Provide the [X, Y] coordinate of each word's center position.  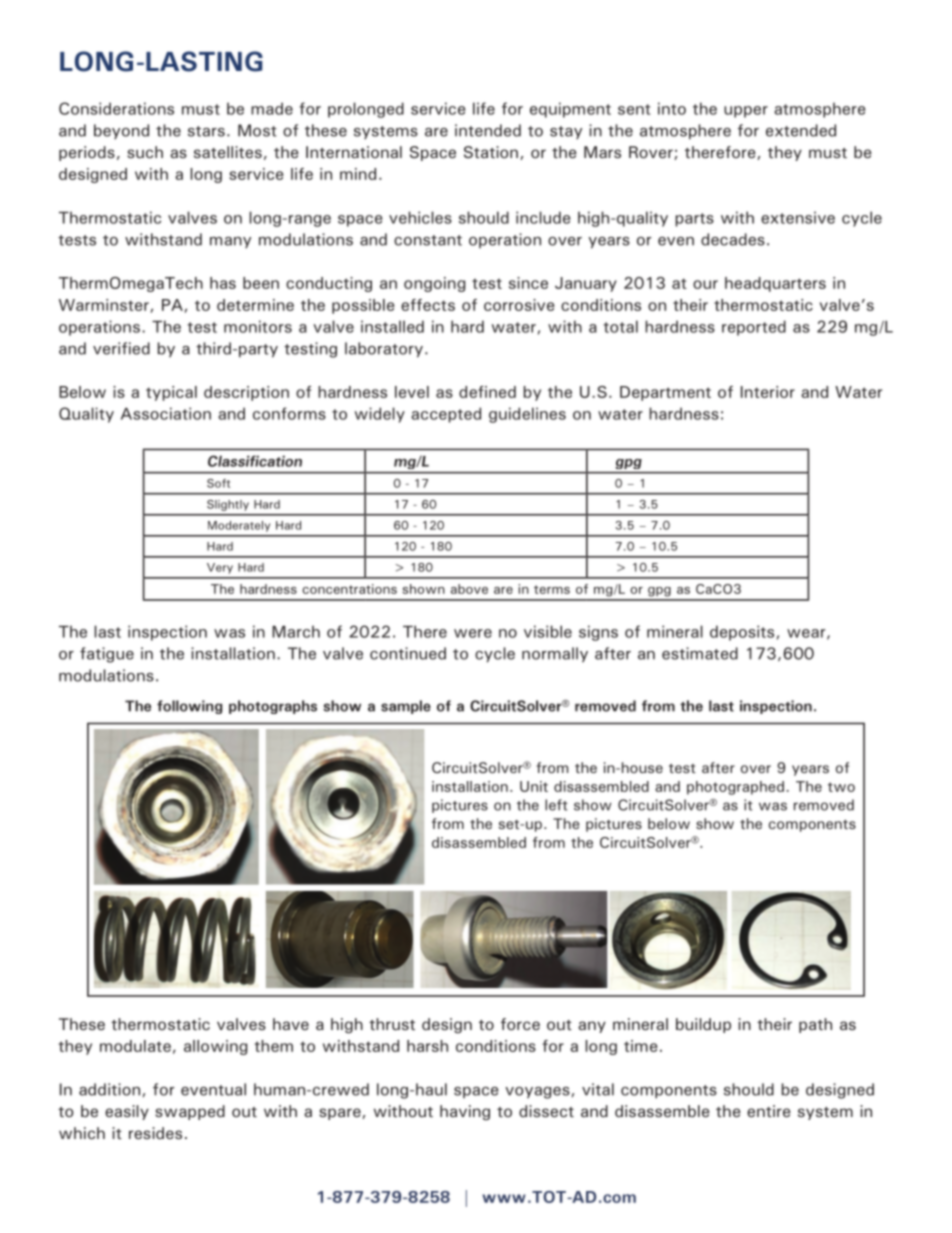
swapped [190, 1112]
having [465, 1112]
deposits [742, 633]
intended [488, 130]
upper [746, 112]
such [145, 152]
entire [769, 1111]
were [473, 633]
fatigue [107, 655]
